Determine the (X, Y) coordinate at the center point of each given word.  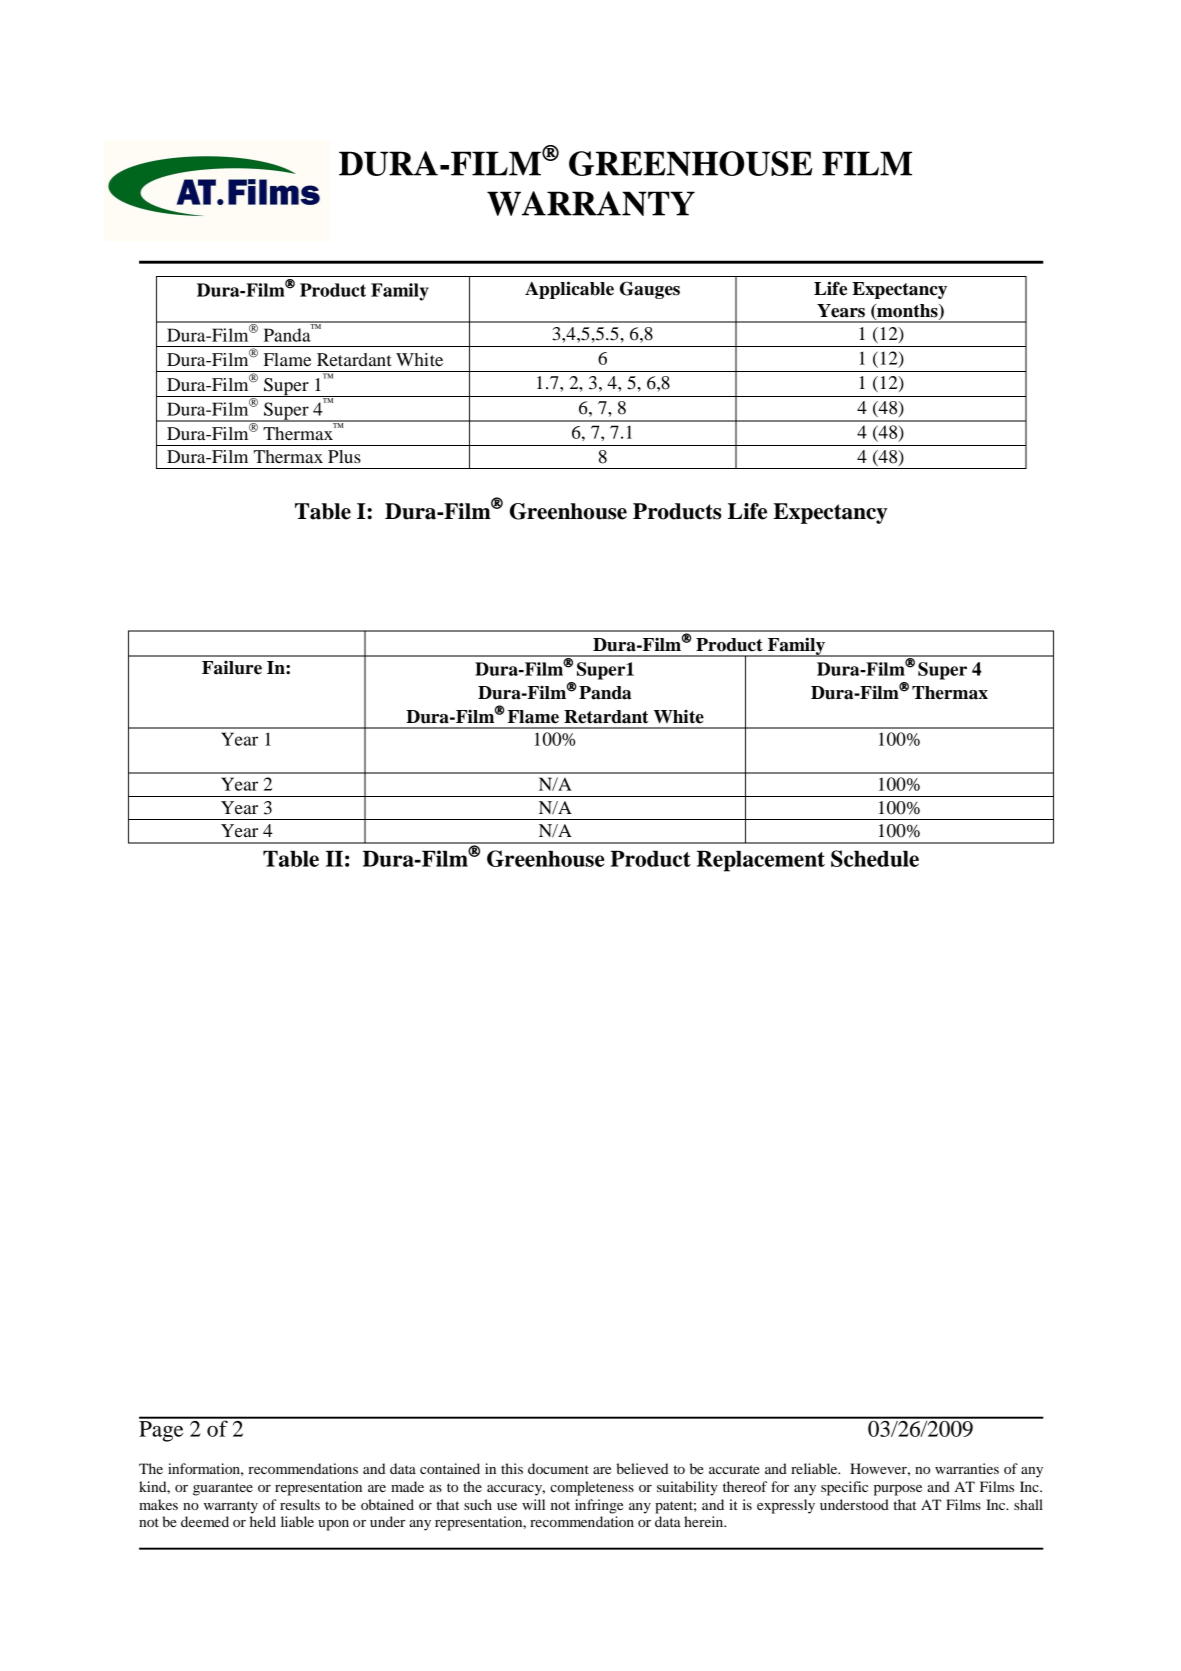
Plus (344, 456)
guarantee (223, 1489)
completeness (592, 1488)
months (907, 312)
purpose (898, 1490)
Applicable (569, 290)
